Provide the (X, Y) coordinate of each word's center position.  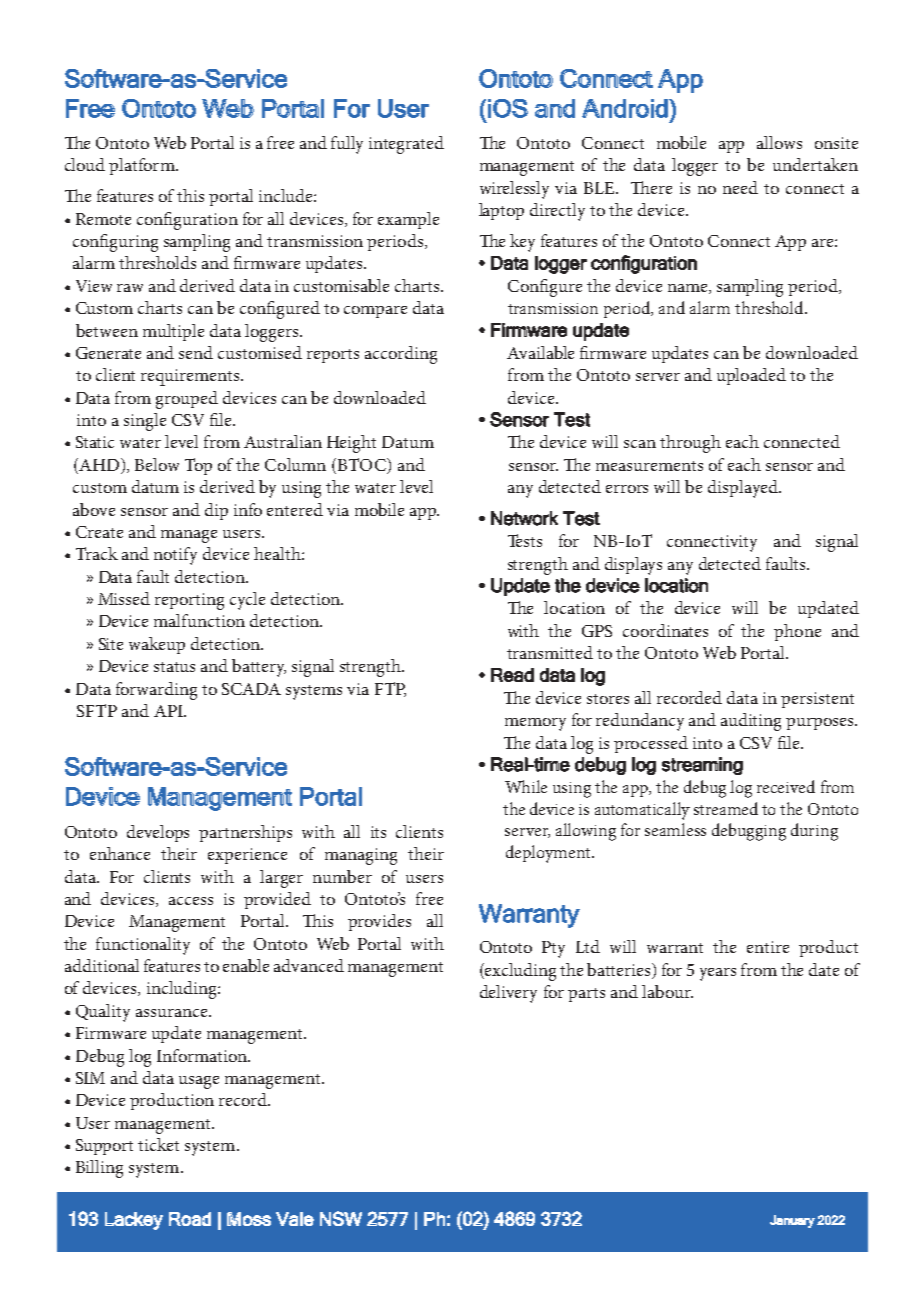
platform (143, 166)
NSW (341, 1218)
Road (190, 1219)
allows (779, 142)
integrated (406, 145)
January (792, 1221)
